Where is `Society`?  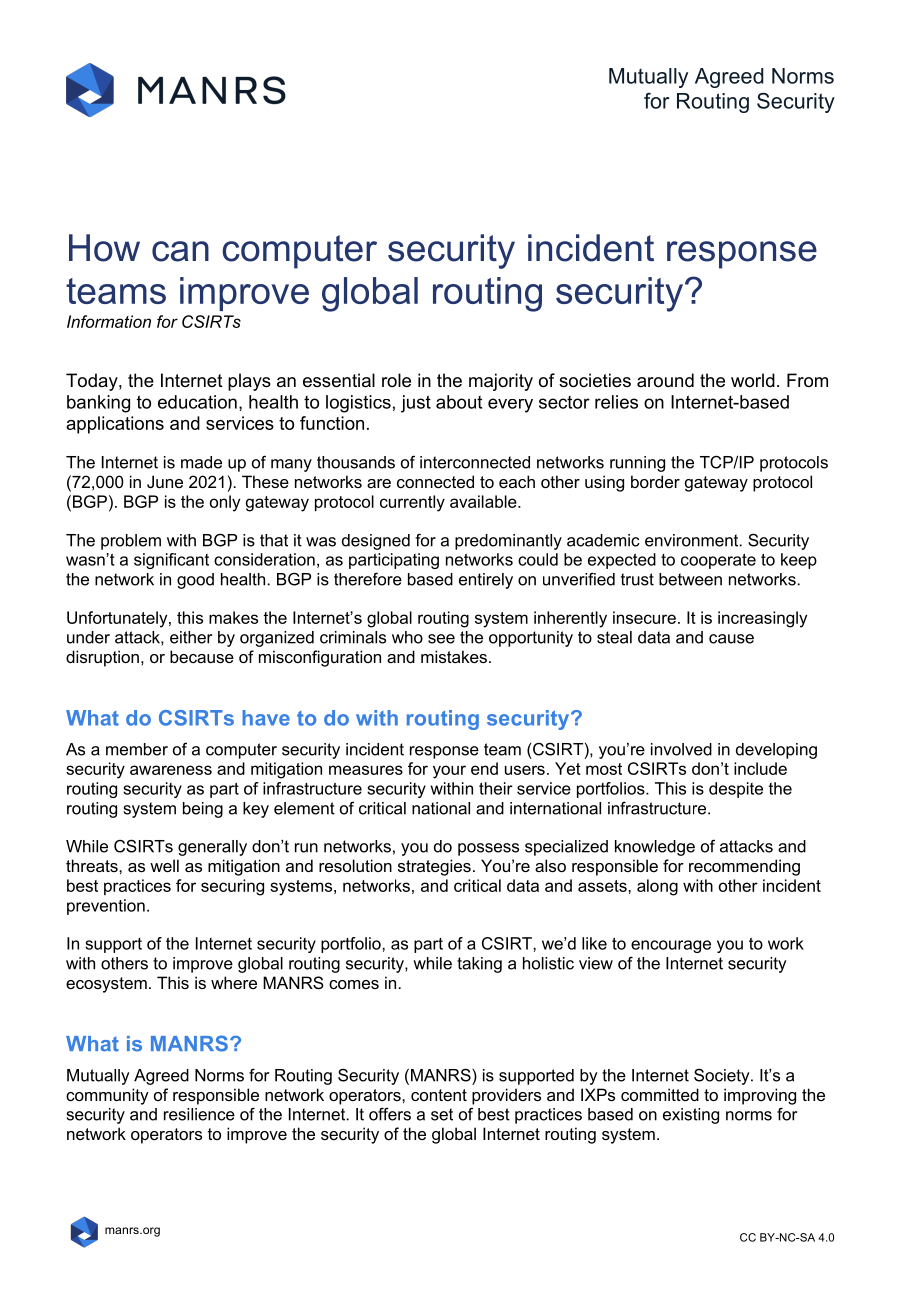 Society is located at coordinates (723, 1076).
